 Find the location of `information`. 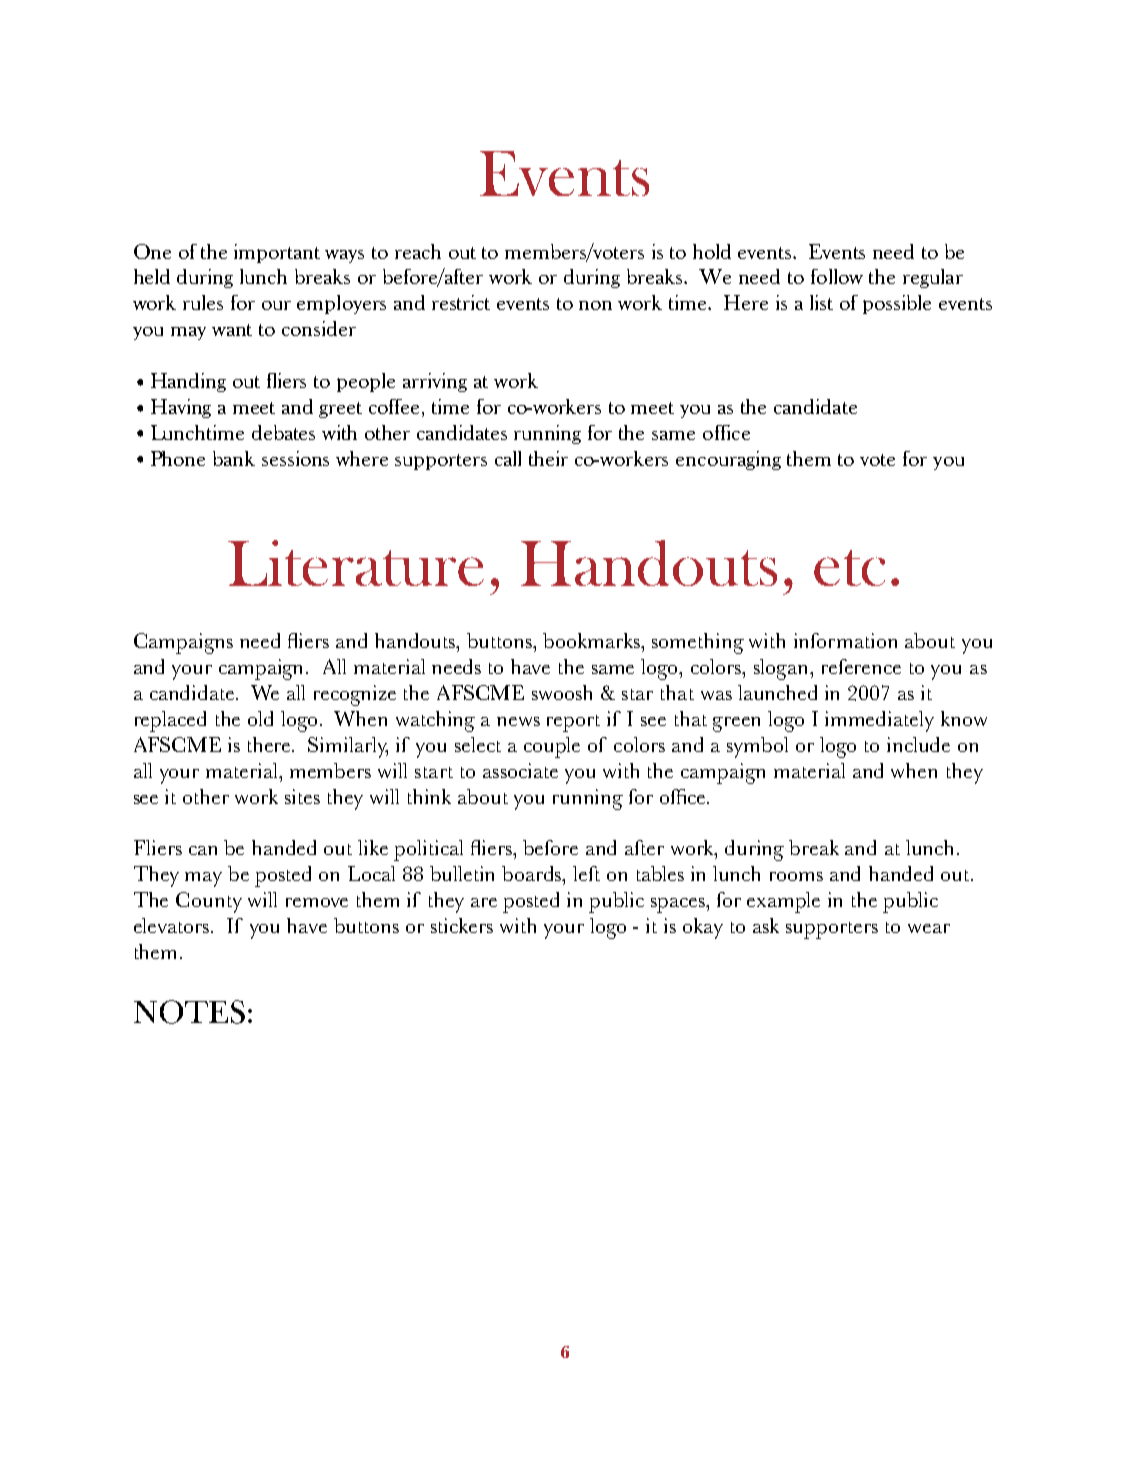

information is located at coordinates (845, 640).
